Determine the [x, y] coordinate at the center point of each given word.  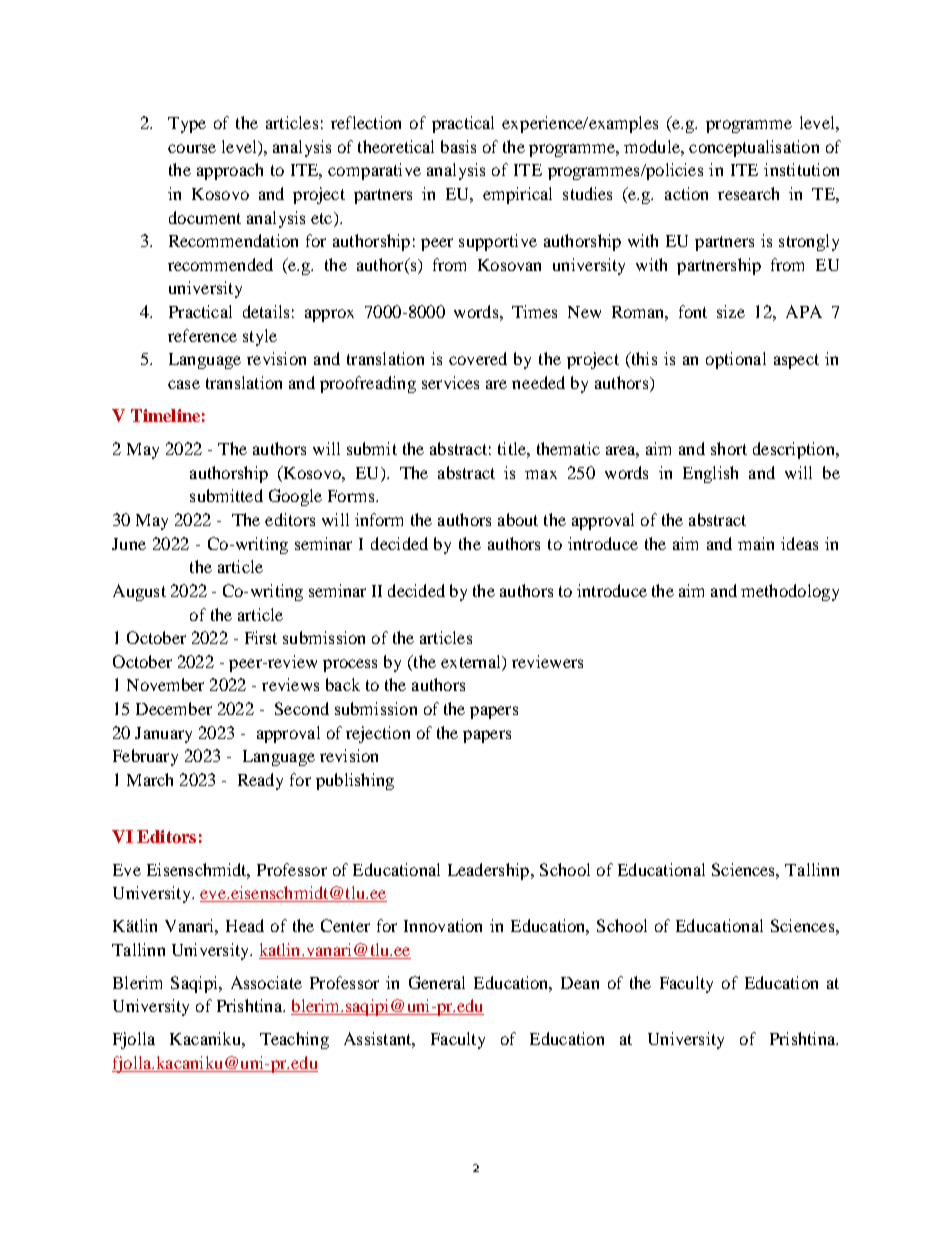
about [518, 519]
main [756, 543]
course [192, 148]
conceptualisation [754, 148]
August [139, 592]
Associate [266, 982]
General [437, 982]
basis [458, 146]
